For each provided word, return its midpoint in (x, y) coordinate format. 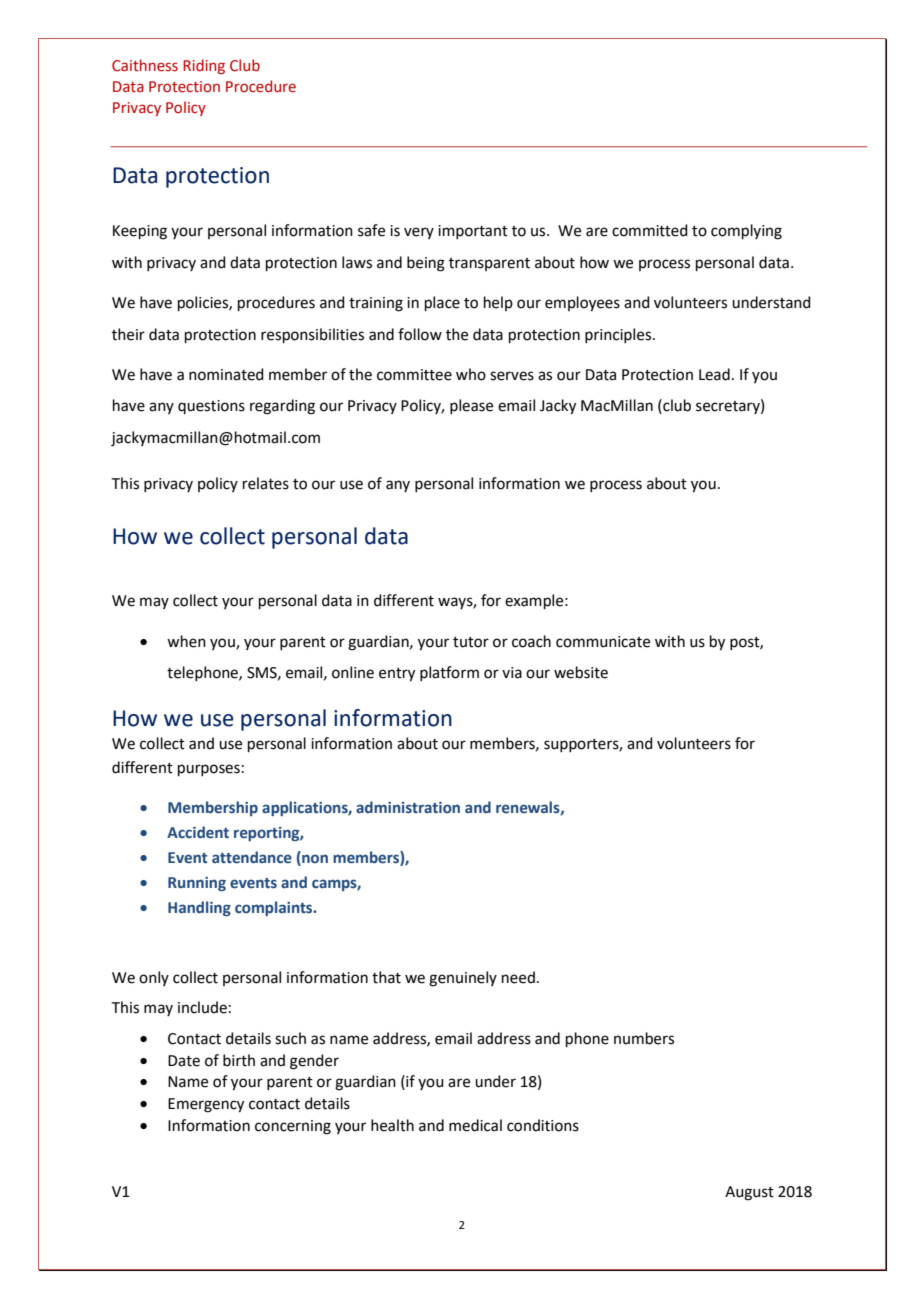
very (419, 233)
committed (650, 230)
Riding (204, 66)
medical (475, 1125)
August (749, 1193)
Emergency (206, 1105)
